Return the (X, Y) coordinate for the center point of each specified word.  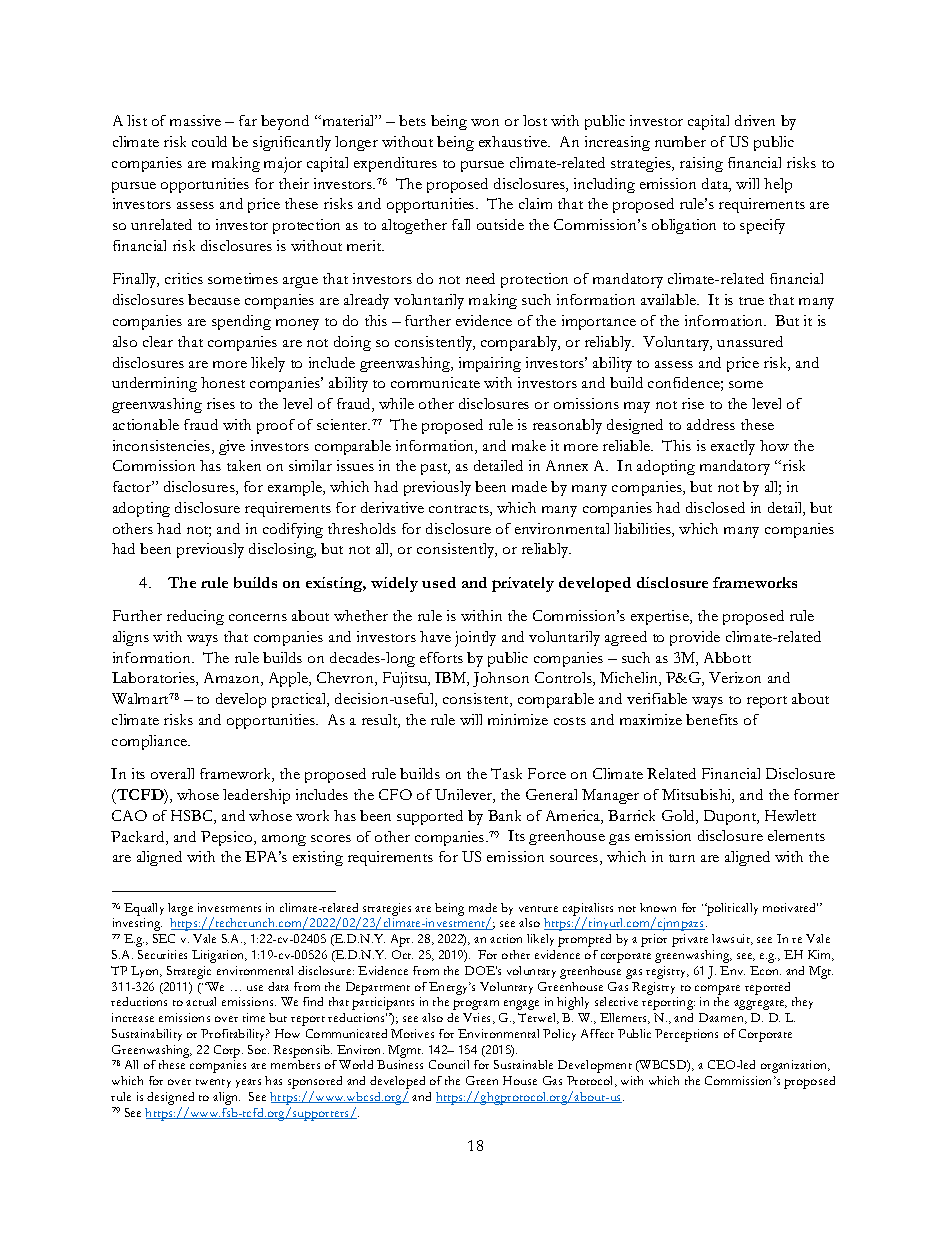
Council (449, 1064)
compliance (151, 742)
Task (506, 773)
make (529, 445)
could (209, 141)
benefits (712, 719)
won (485, 122)
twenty (213, 1083)
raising (701, 164)
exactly (733, 447)
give (232, 447)
